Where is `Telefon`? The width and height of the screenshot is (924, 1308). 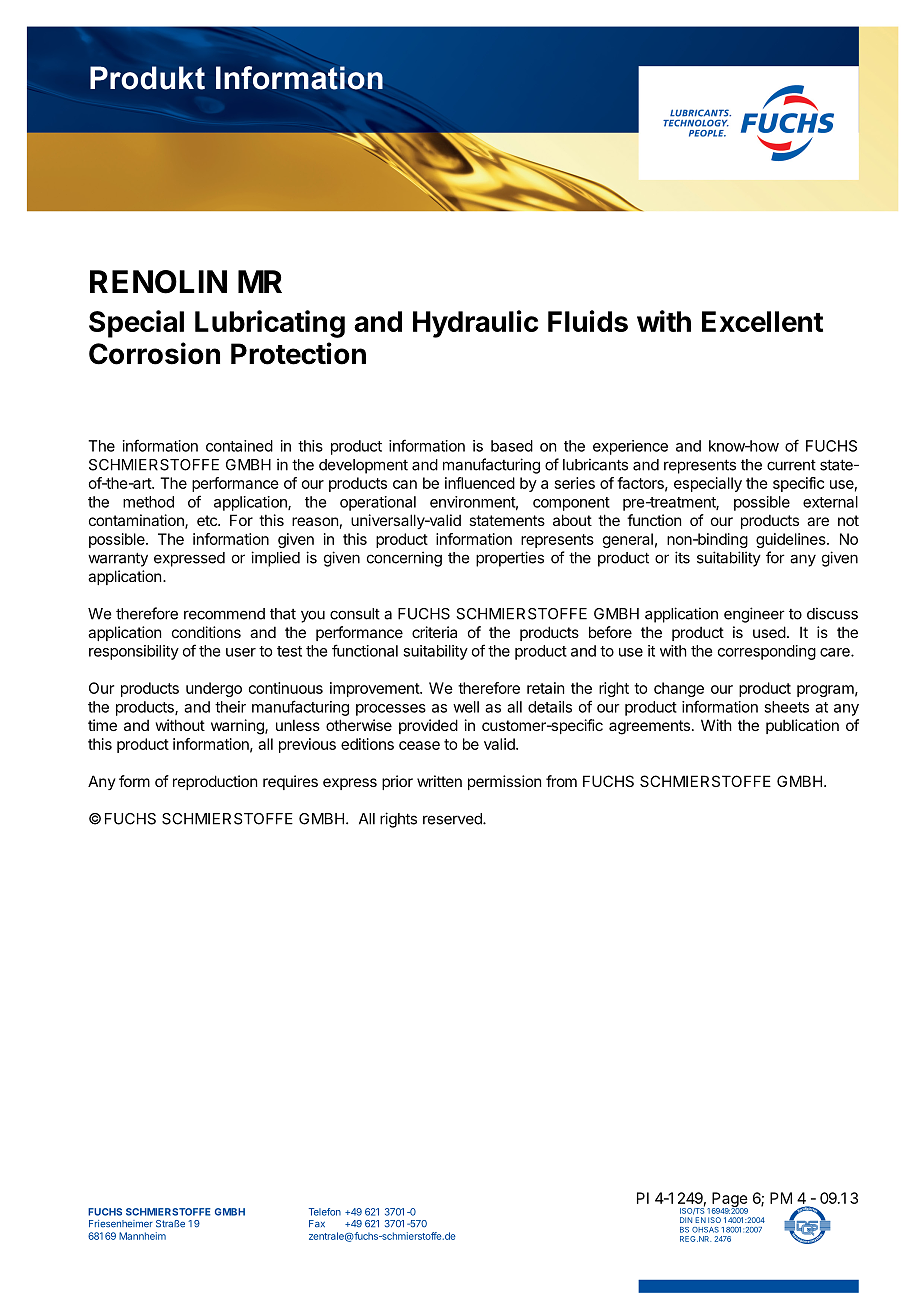
Telefon is located at coordinates (325, 1212).
